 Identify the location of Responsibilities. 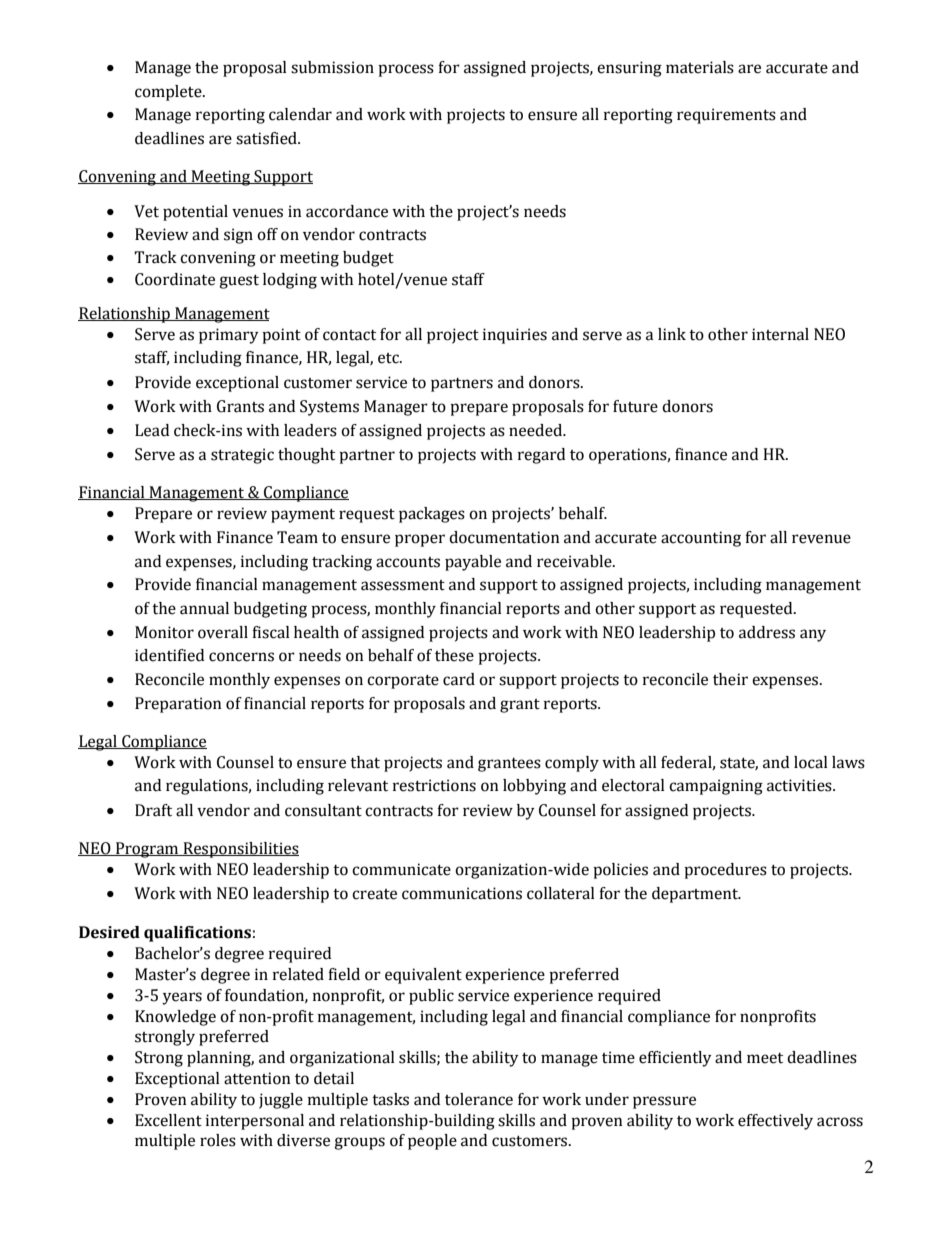
(240, 850).
